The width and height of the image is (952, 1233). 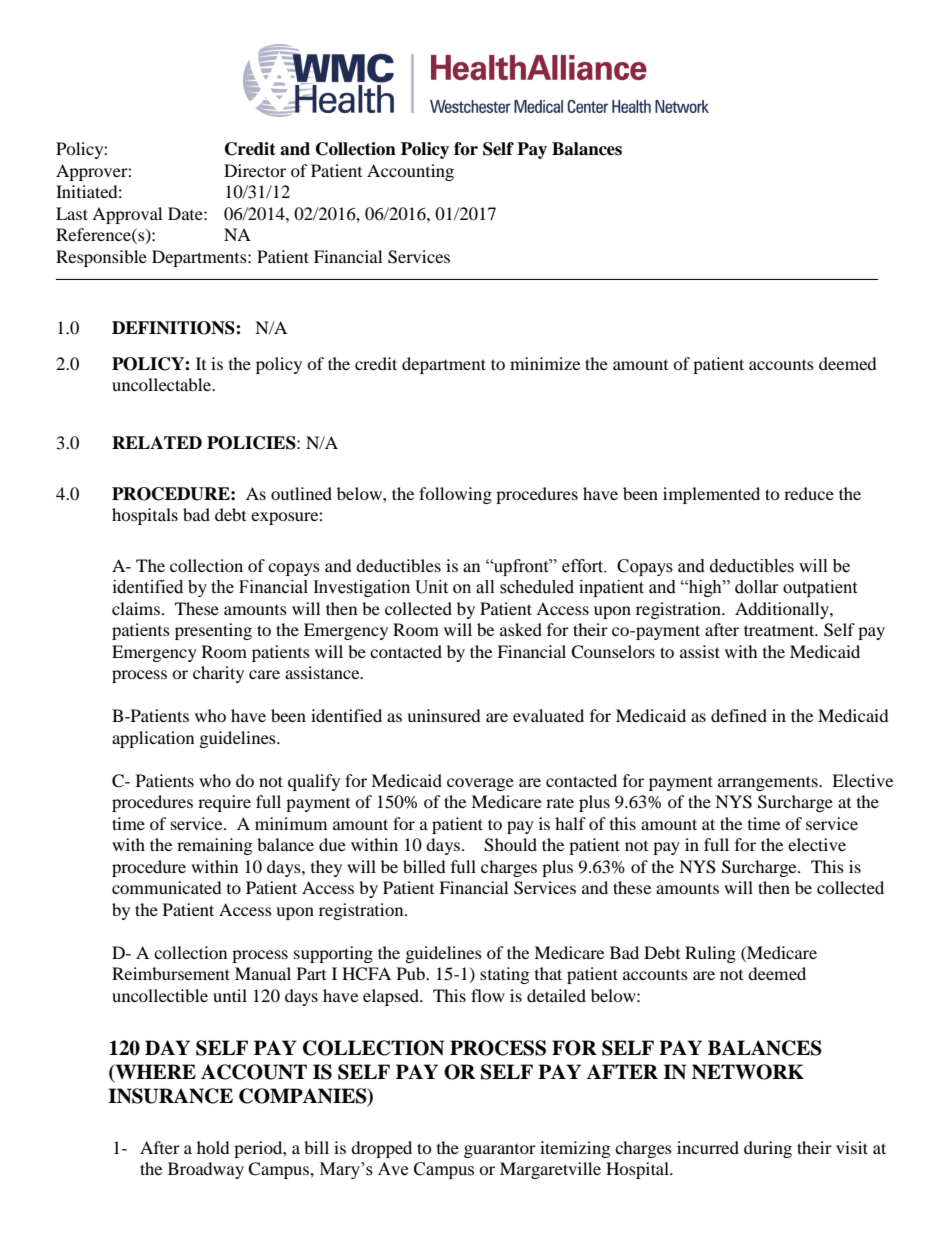 What do you see at coordinates (213, 1147) in the image?
I see `hold` at bounding box center [213, 1147].
